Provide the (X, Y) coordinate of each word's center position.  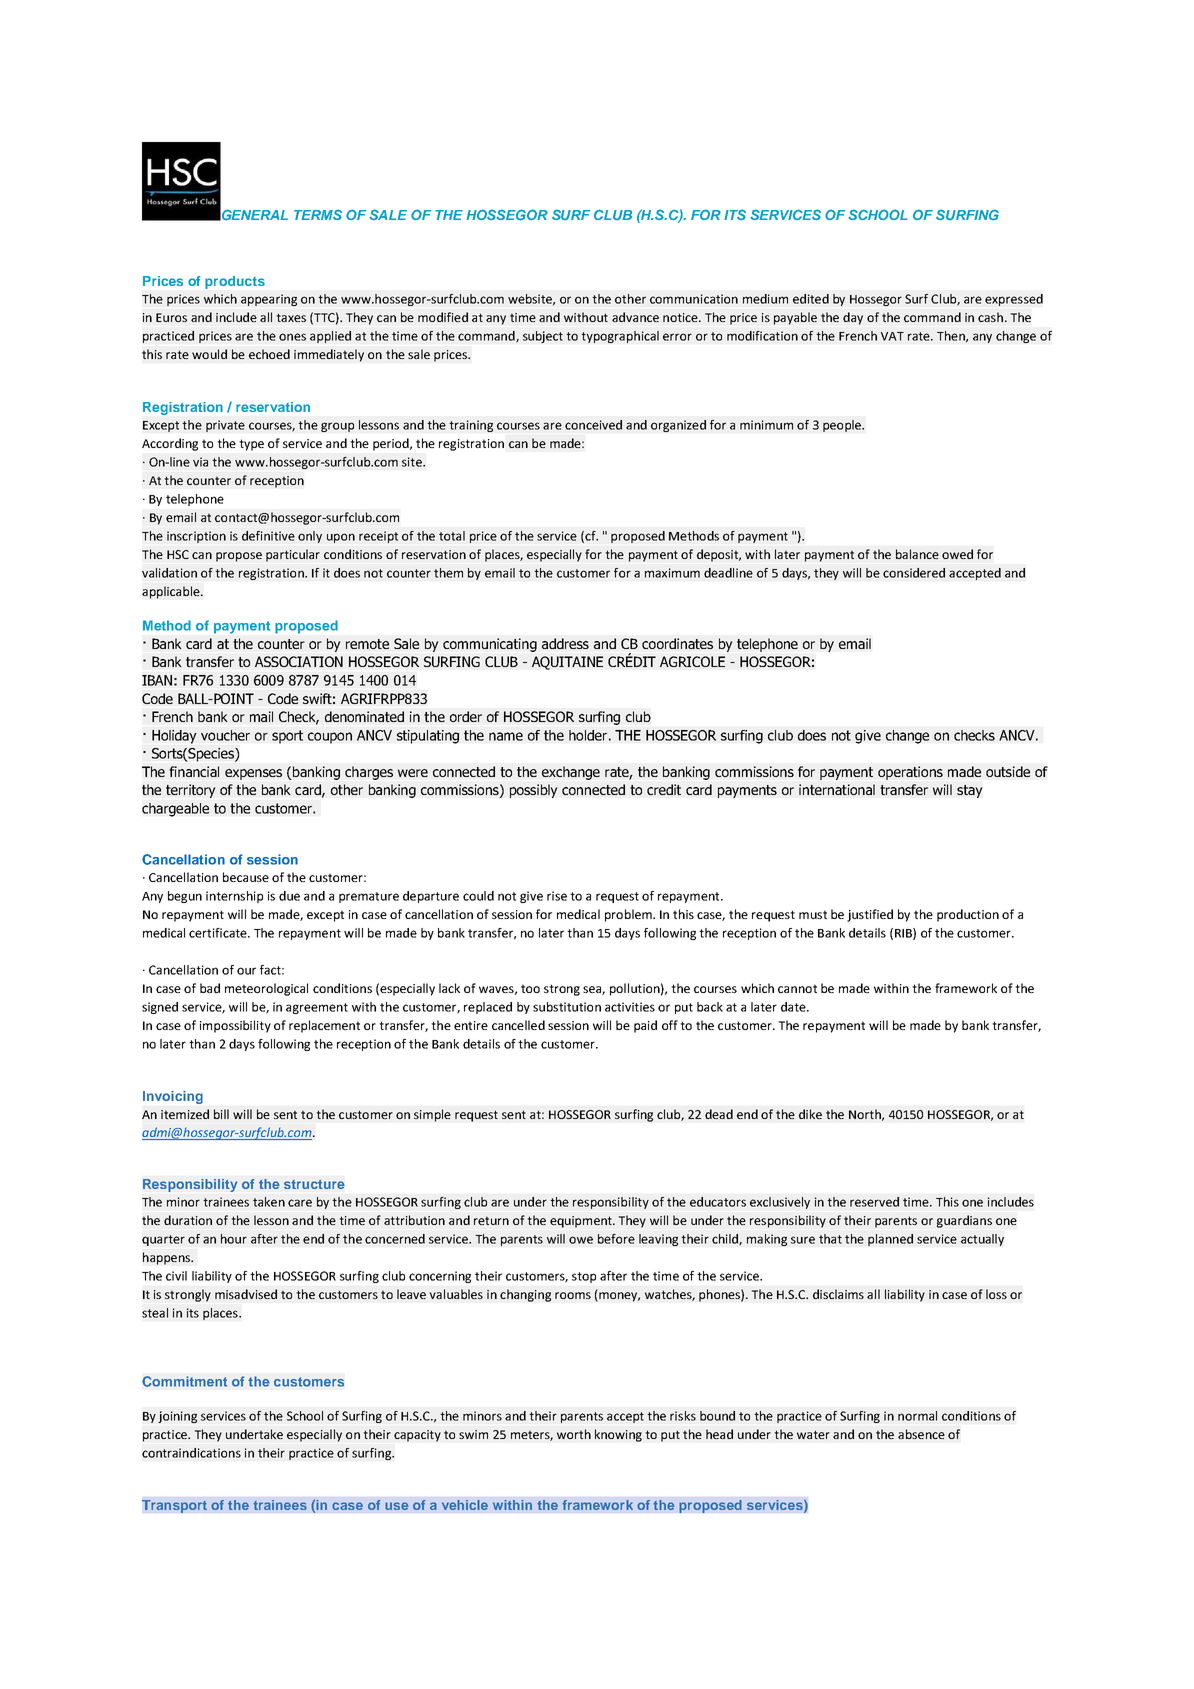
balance (917, 554)
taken (269, 1202)
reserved (874, 1202)
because (246, 877)
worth (574, 1434)
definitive (268, 536)
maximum (672, 573)
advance (635, 317)
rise (557, 896)
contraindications (191, 1453)
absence (921, 1434)
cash (990, 317)
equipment (582, 1222)
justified (870, 915)
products (235, 282)
